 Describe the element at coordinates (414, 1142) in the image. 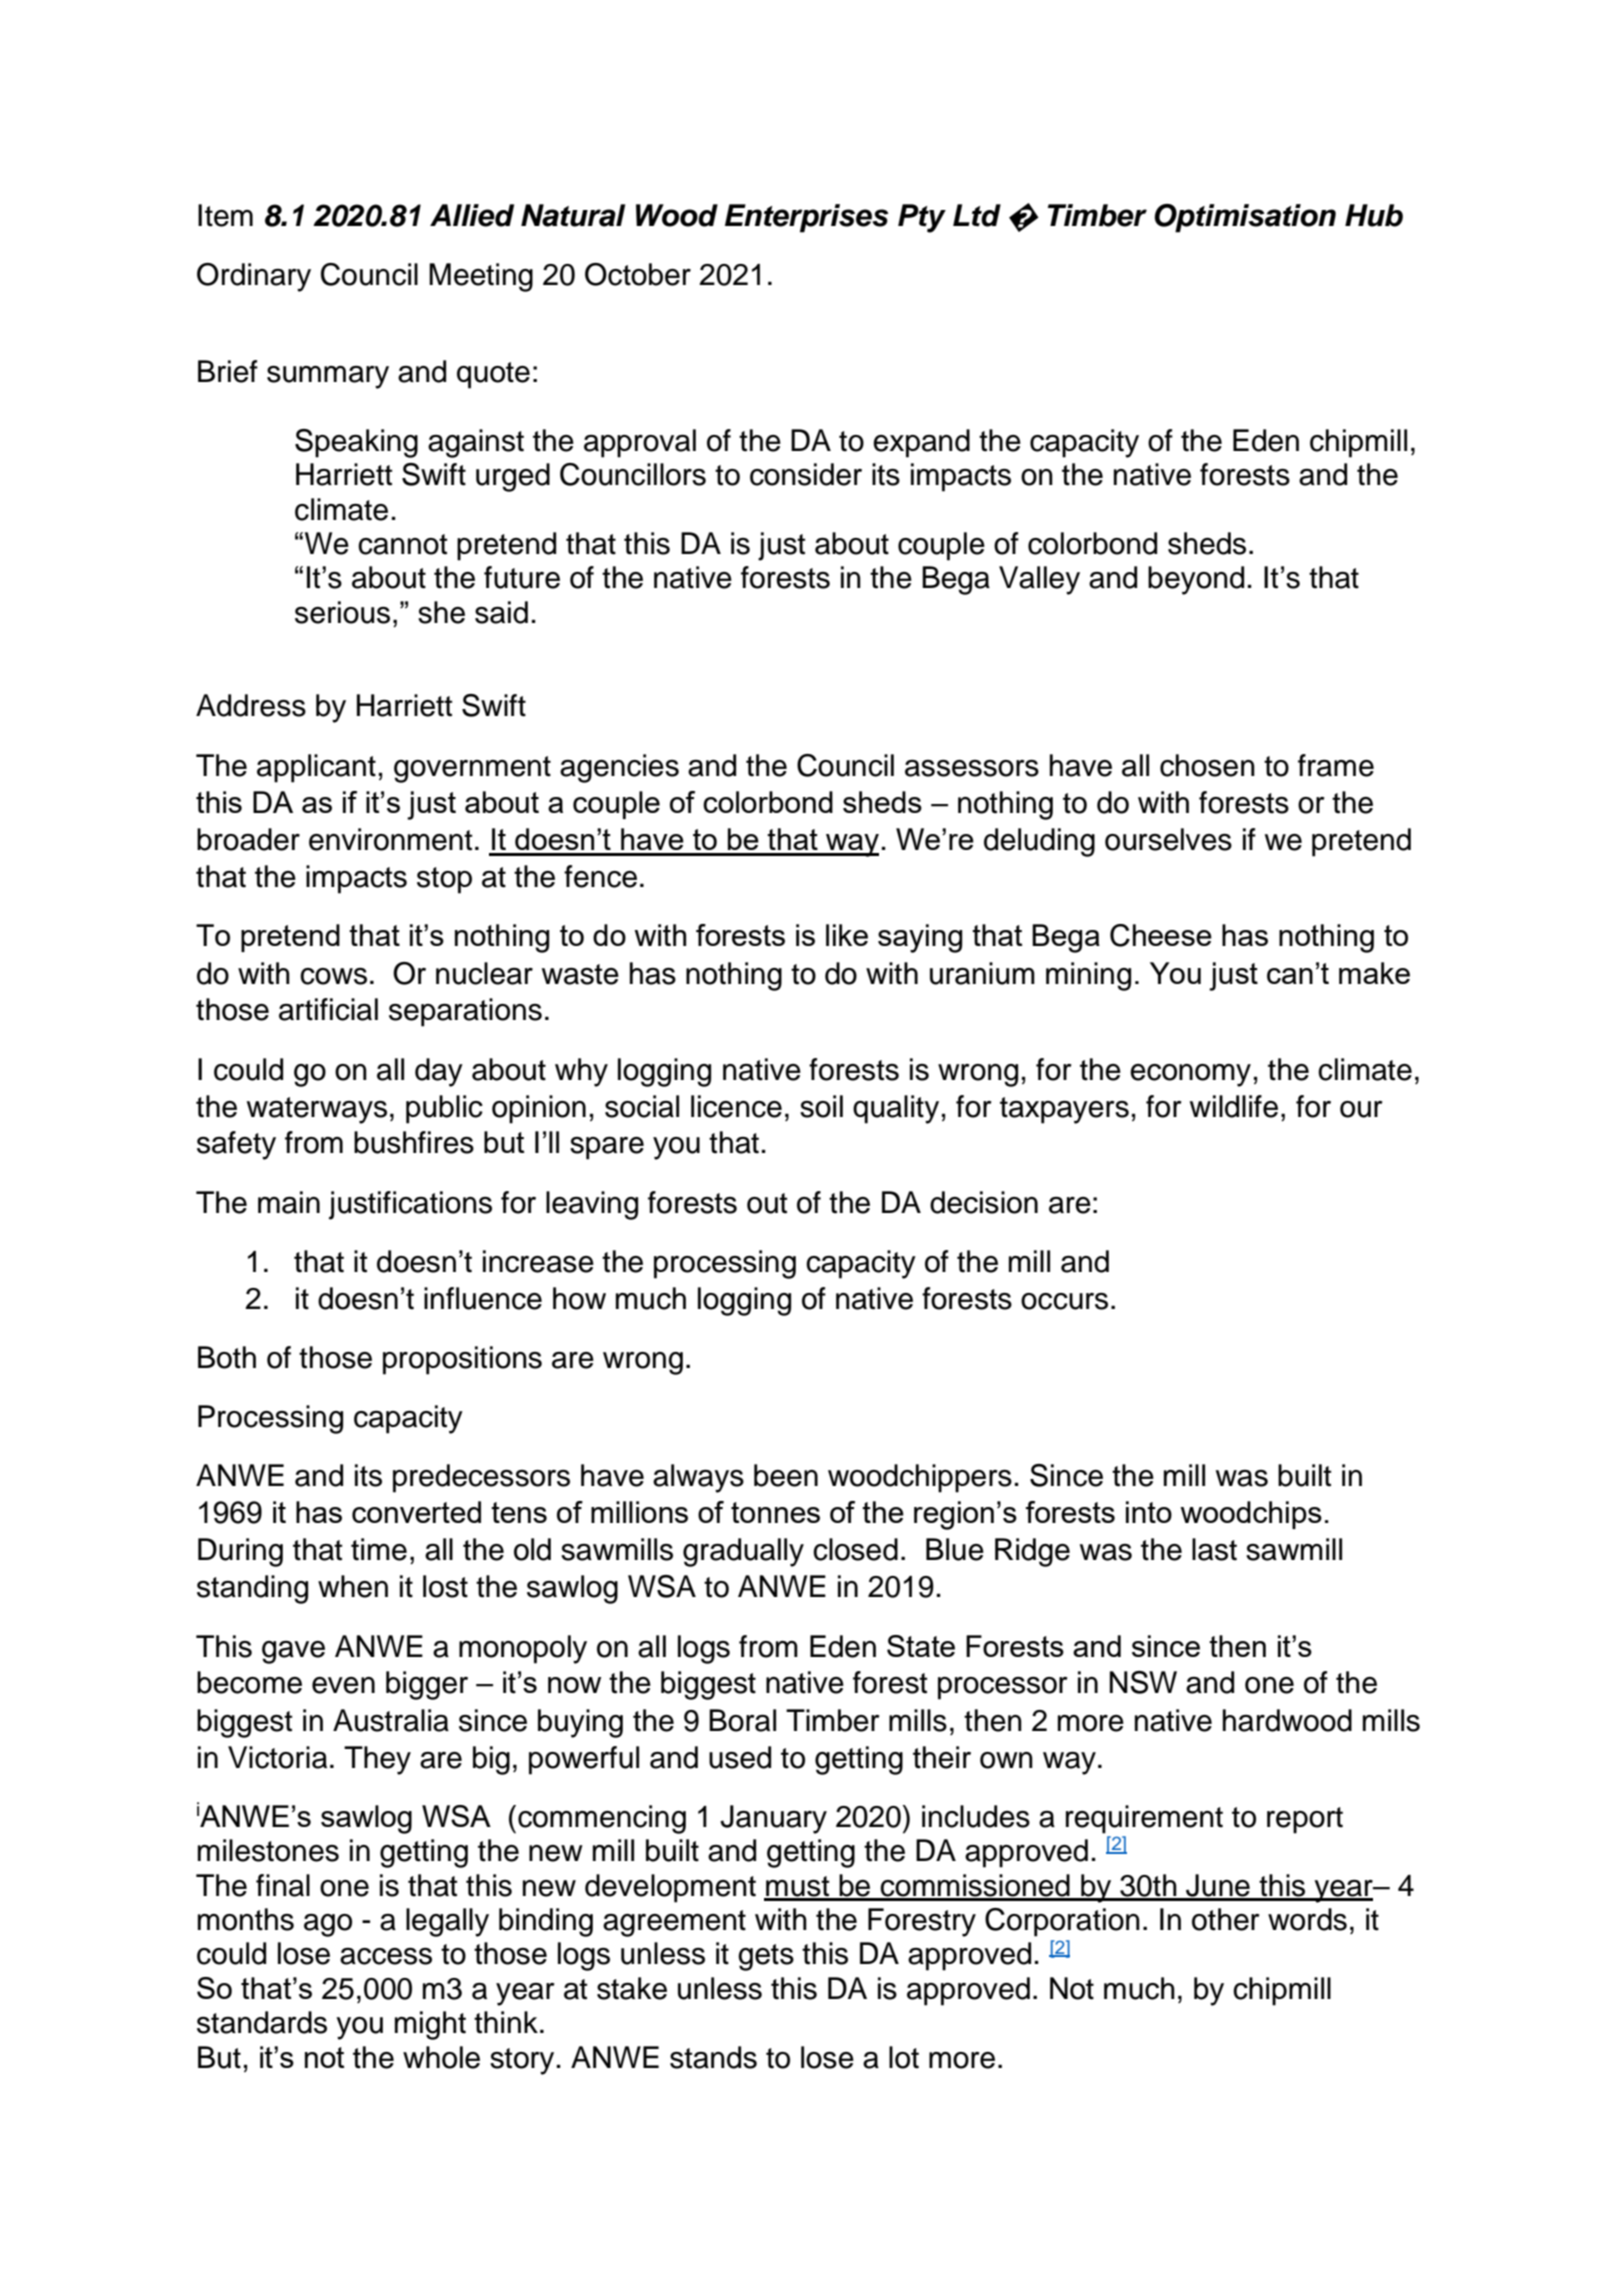

I see `bushfires` at that location.
